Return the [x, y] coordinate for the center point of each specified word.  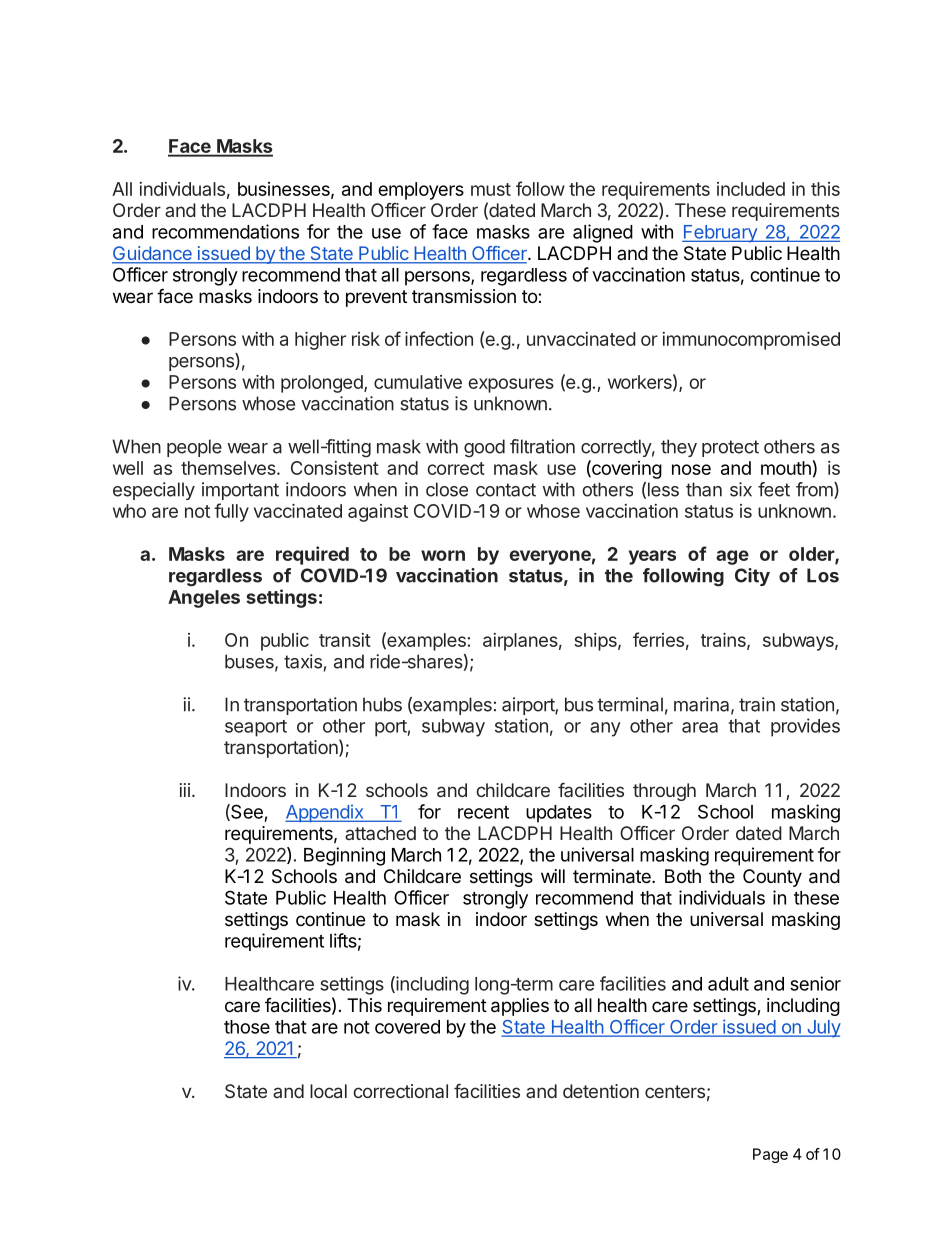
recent [483, 812]
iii [185, 790]
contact [506, 490]
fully [231, 512]
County [772, 878]
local [328, 1091]
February [720, 234]
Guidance [153, 254]
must [491, 189]
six [741, 489]
